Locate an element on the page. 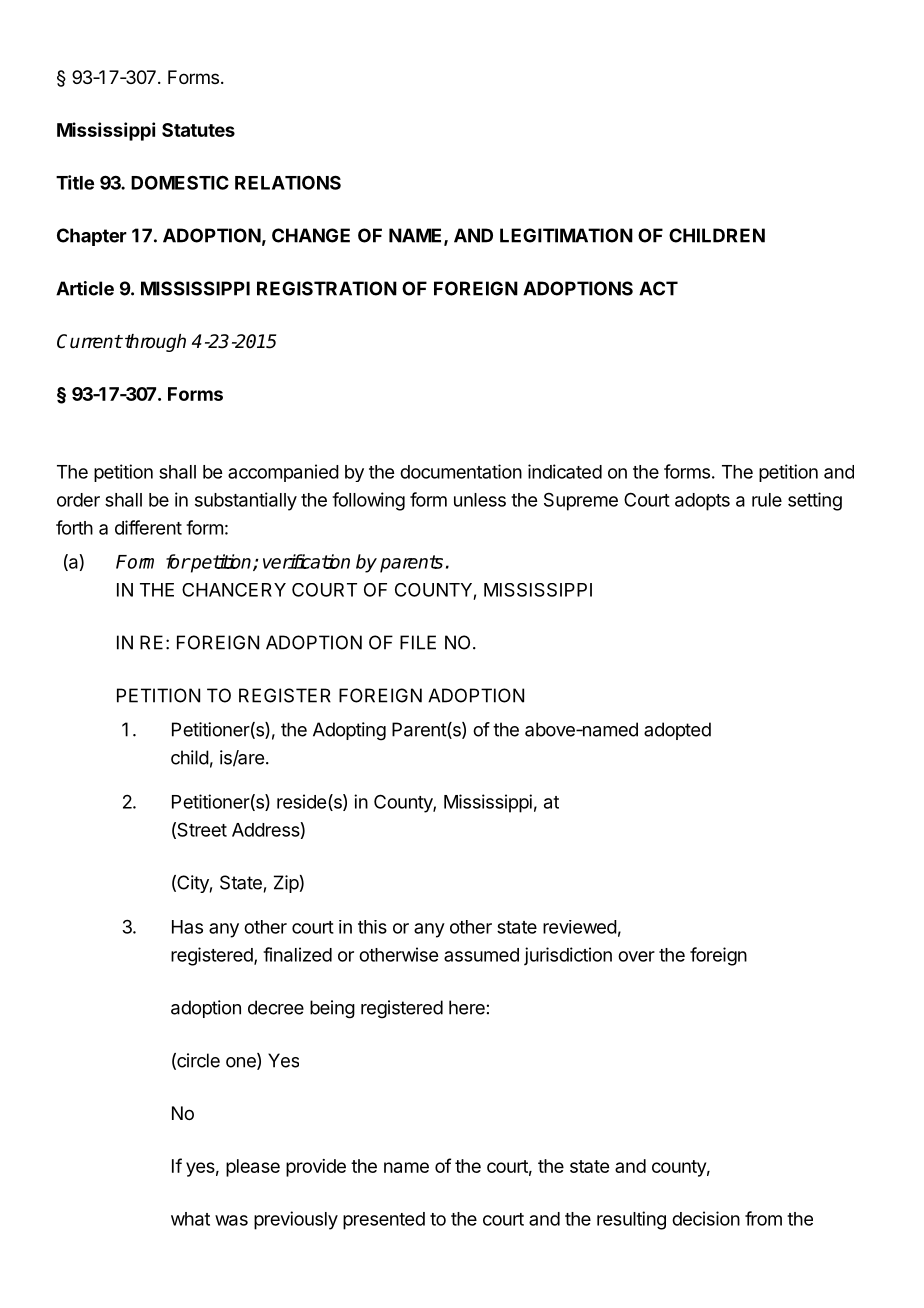  Has is located at coordinates (187, 927).
